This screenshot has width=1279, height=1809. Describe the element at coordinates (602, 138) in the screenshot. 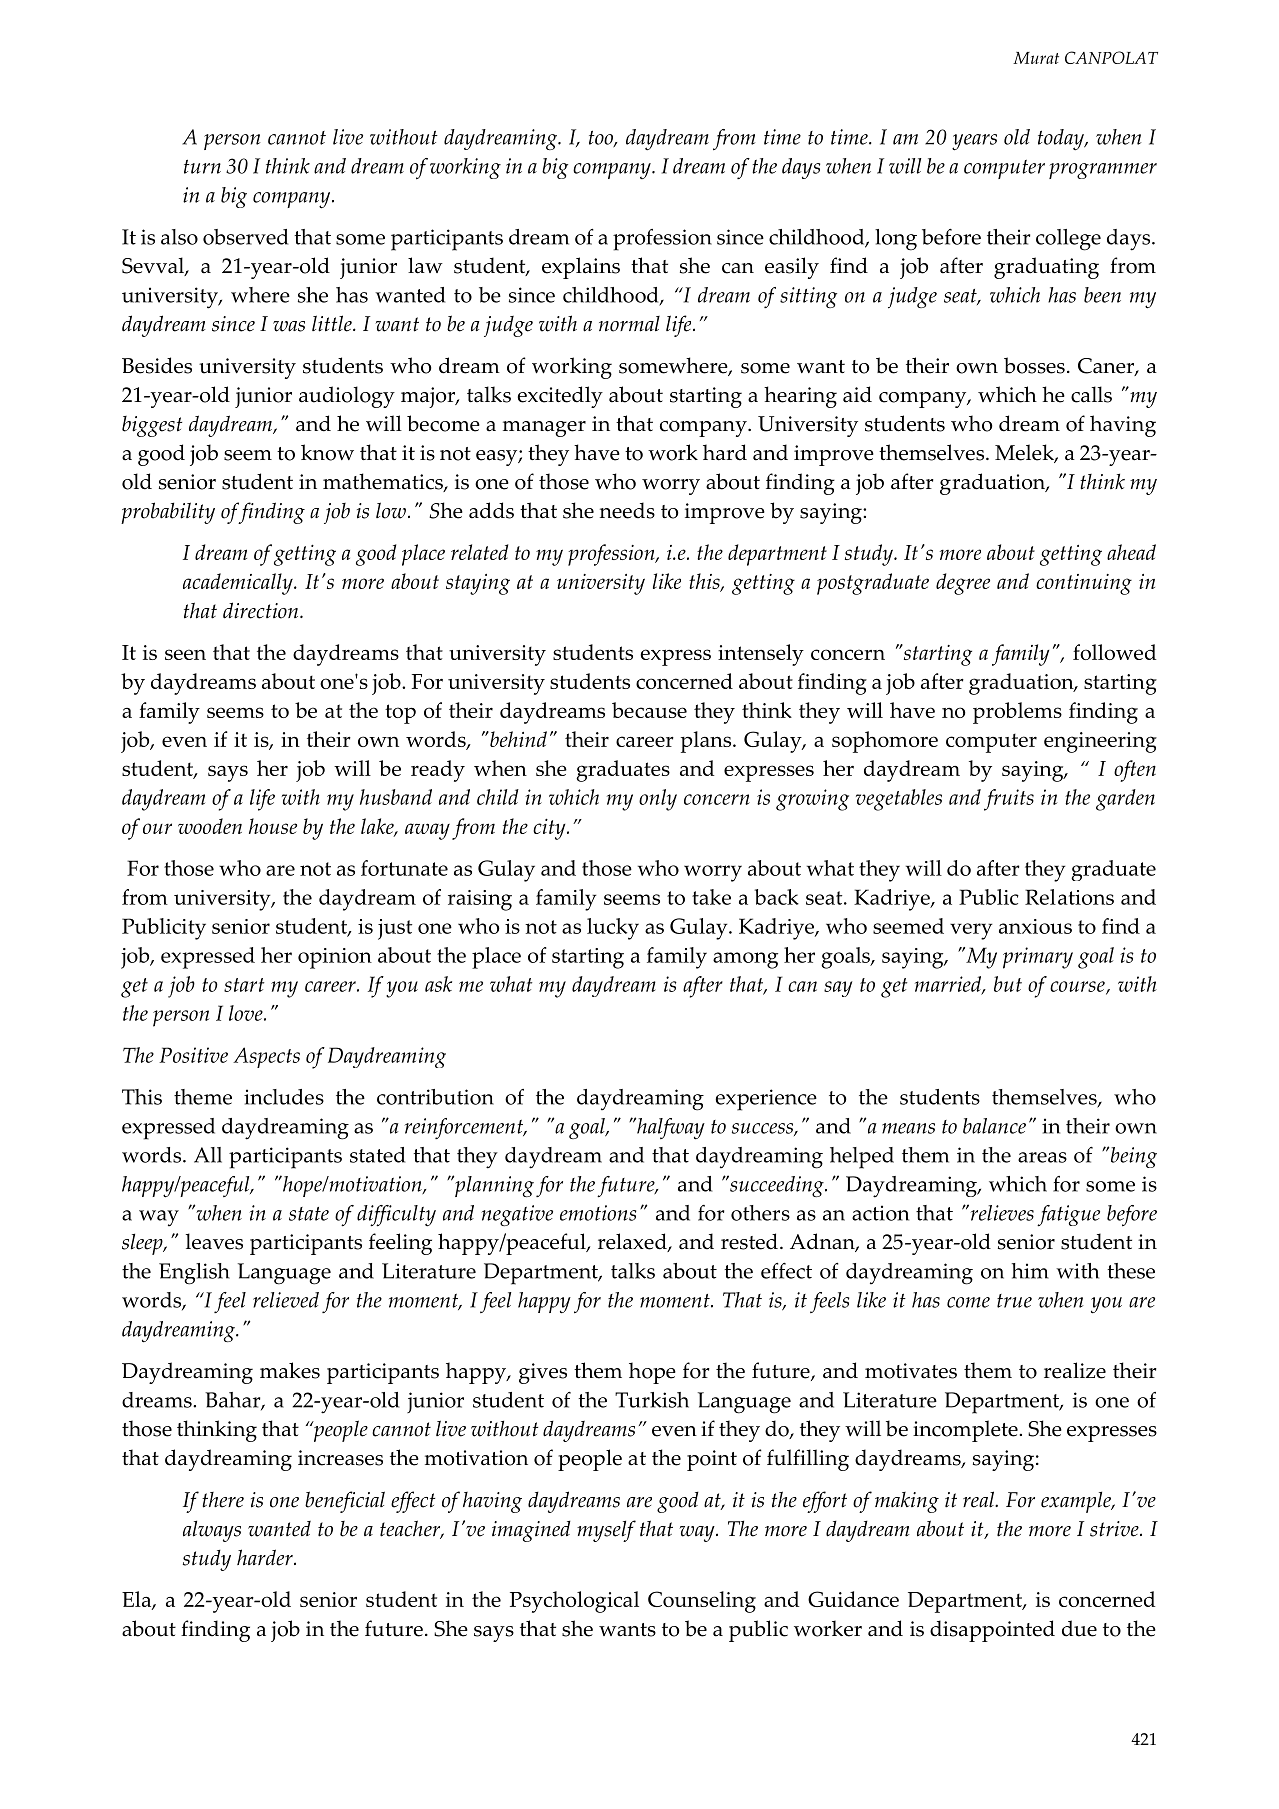

I see `too` at that location.
